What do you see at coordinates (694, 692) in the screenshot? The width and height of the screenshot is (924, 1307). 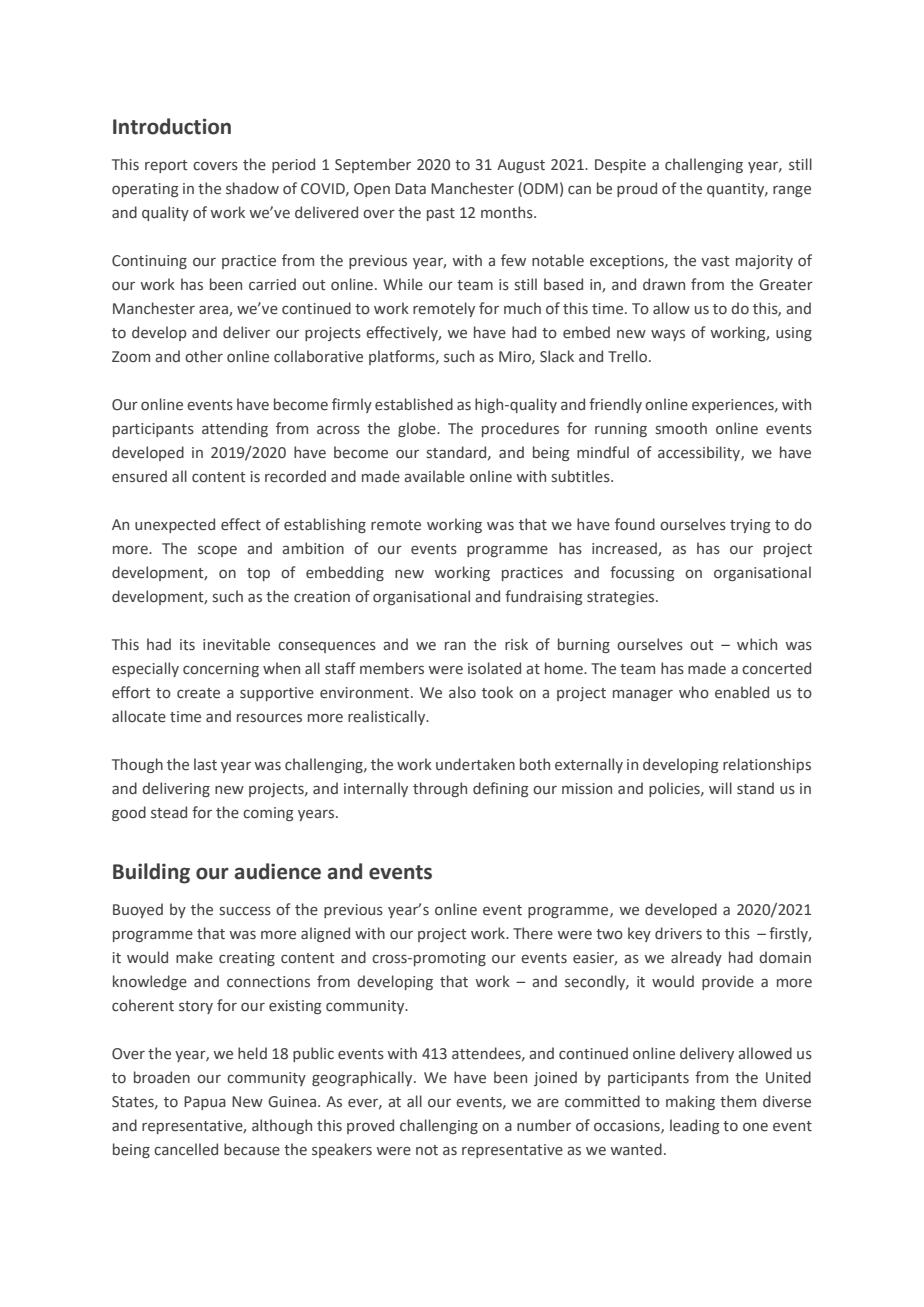 I see `who` at bounding box center [694, 692].
